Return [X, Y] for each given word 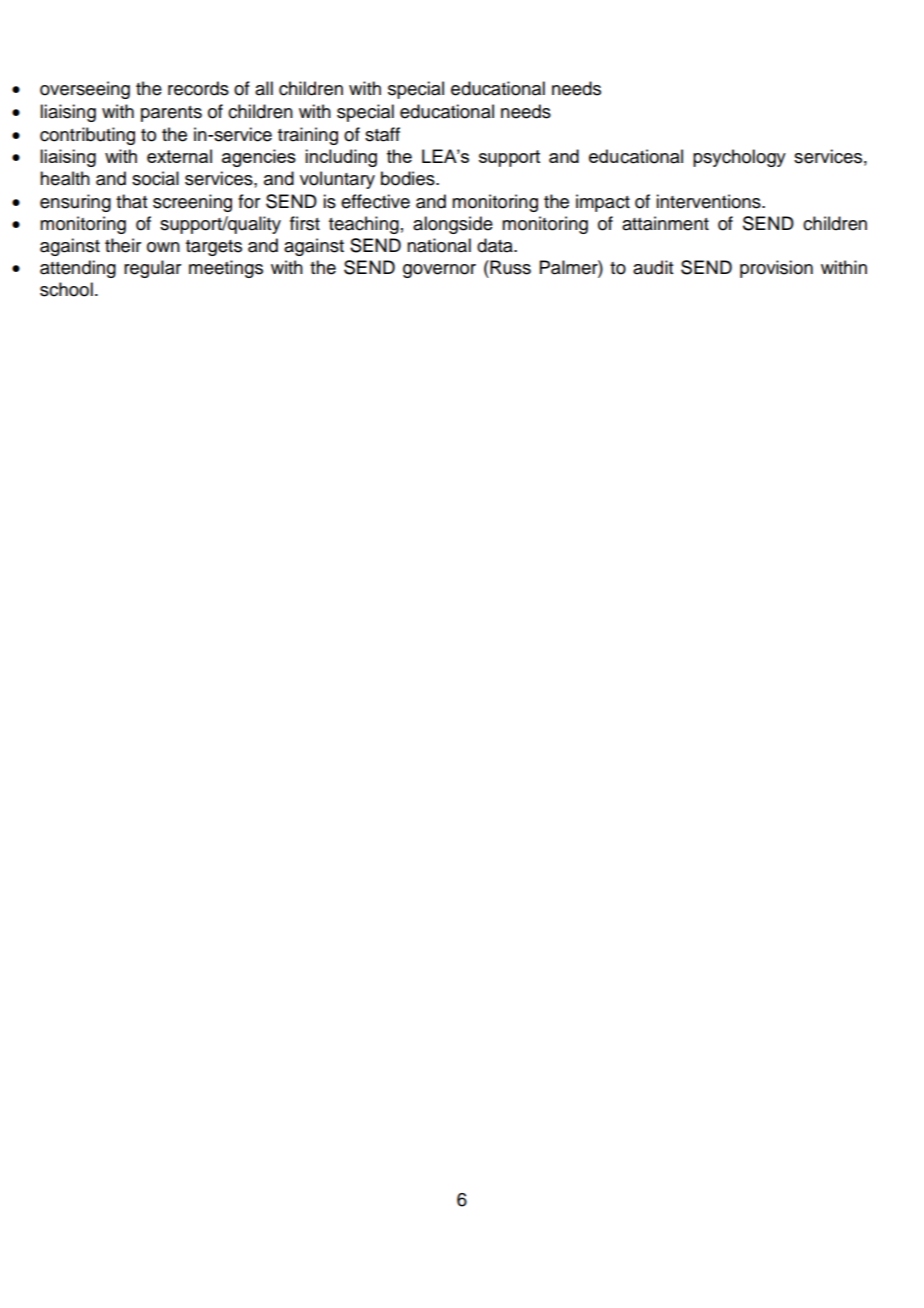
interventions [709, 201]
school [66, 289]
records [198, 88]
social [155, 178]
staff [382, 134]
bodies [409, 178]
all [264, 88]
